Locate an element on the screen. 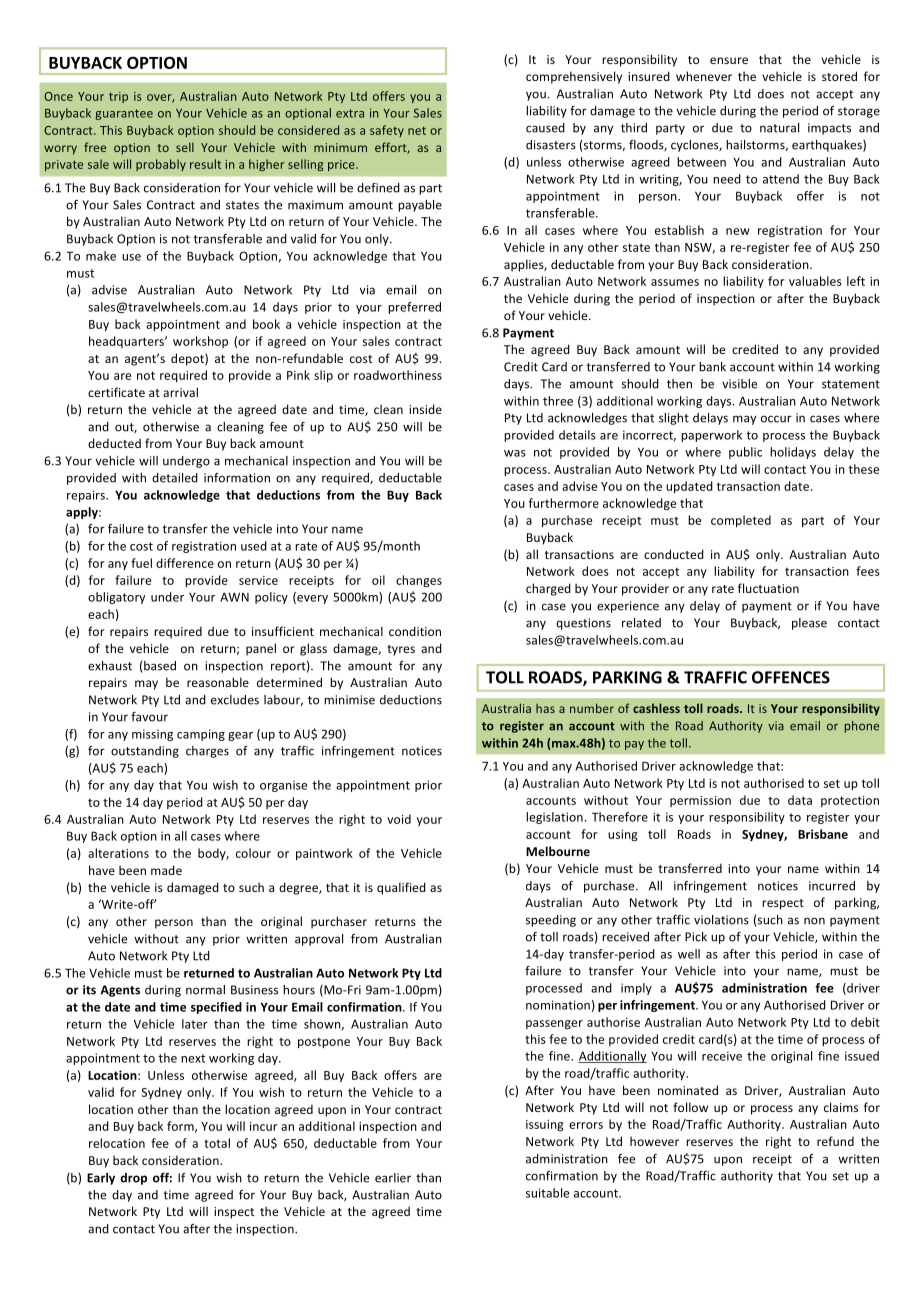 The height and width of the screenshot is (1308, 924). natural is located at coordinates (779, 128).
